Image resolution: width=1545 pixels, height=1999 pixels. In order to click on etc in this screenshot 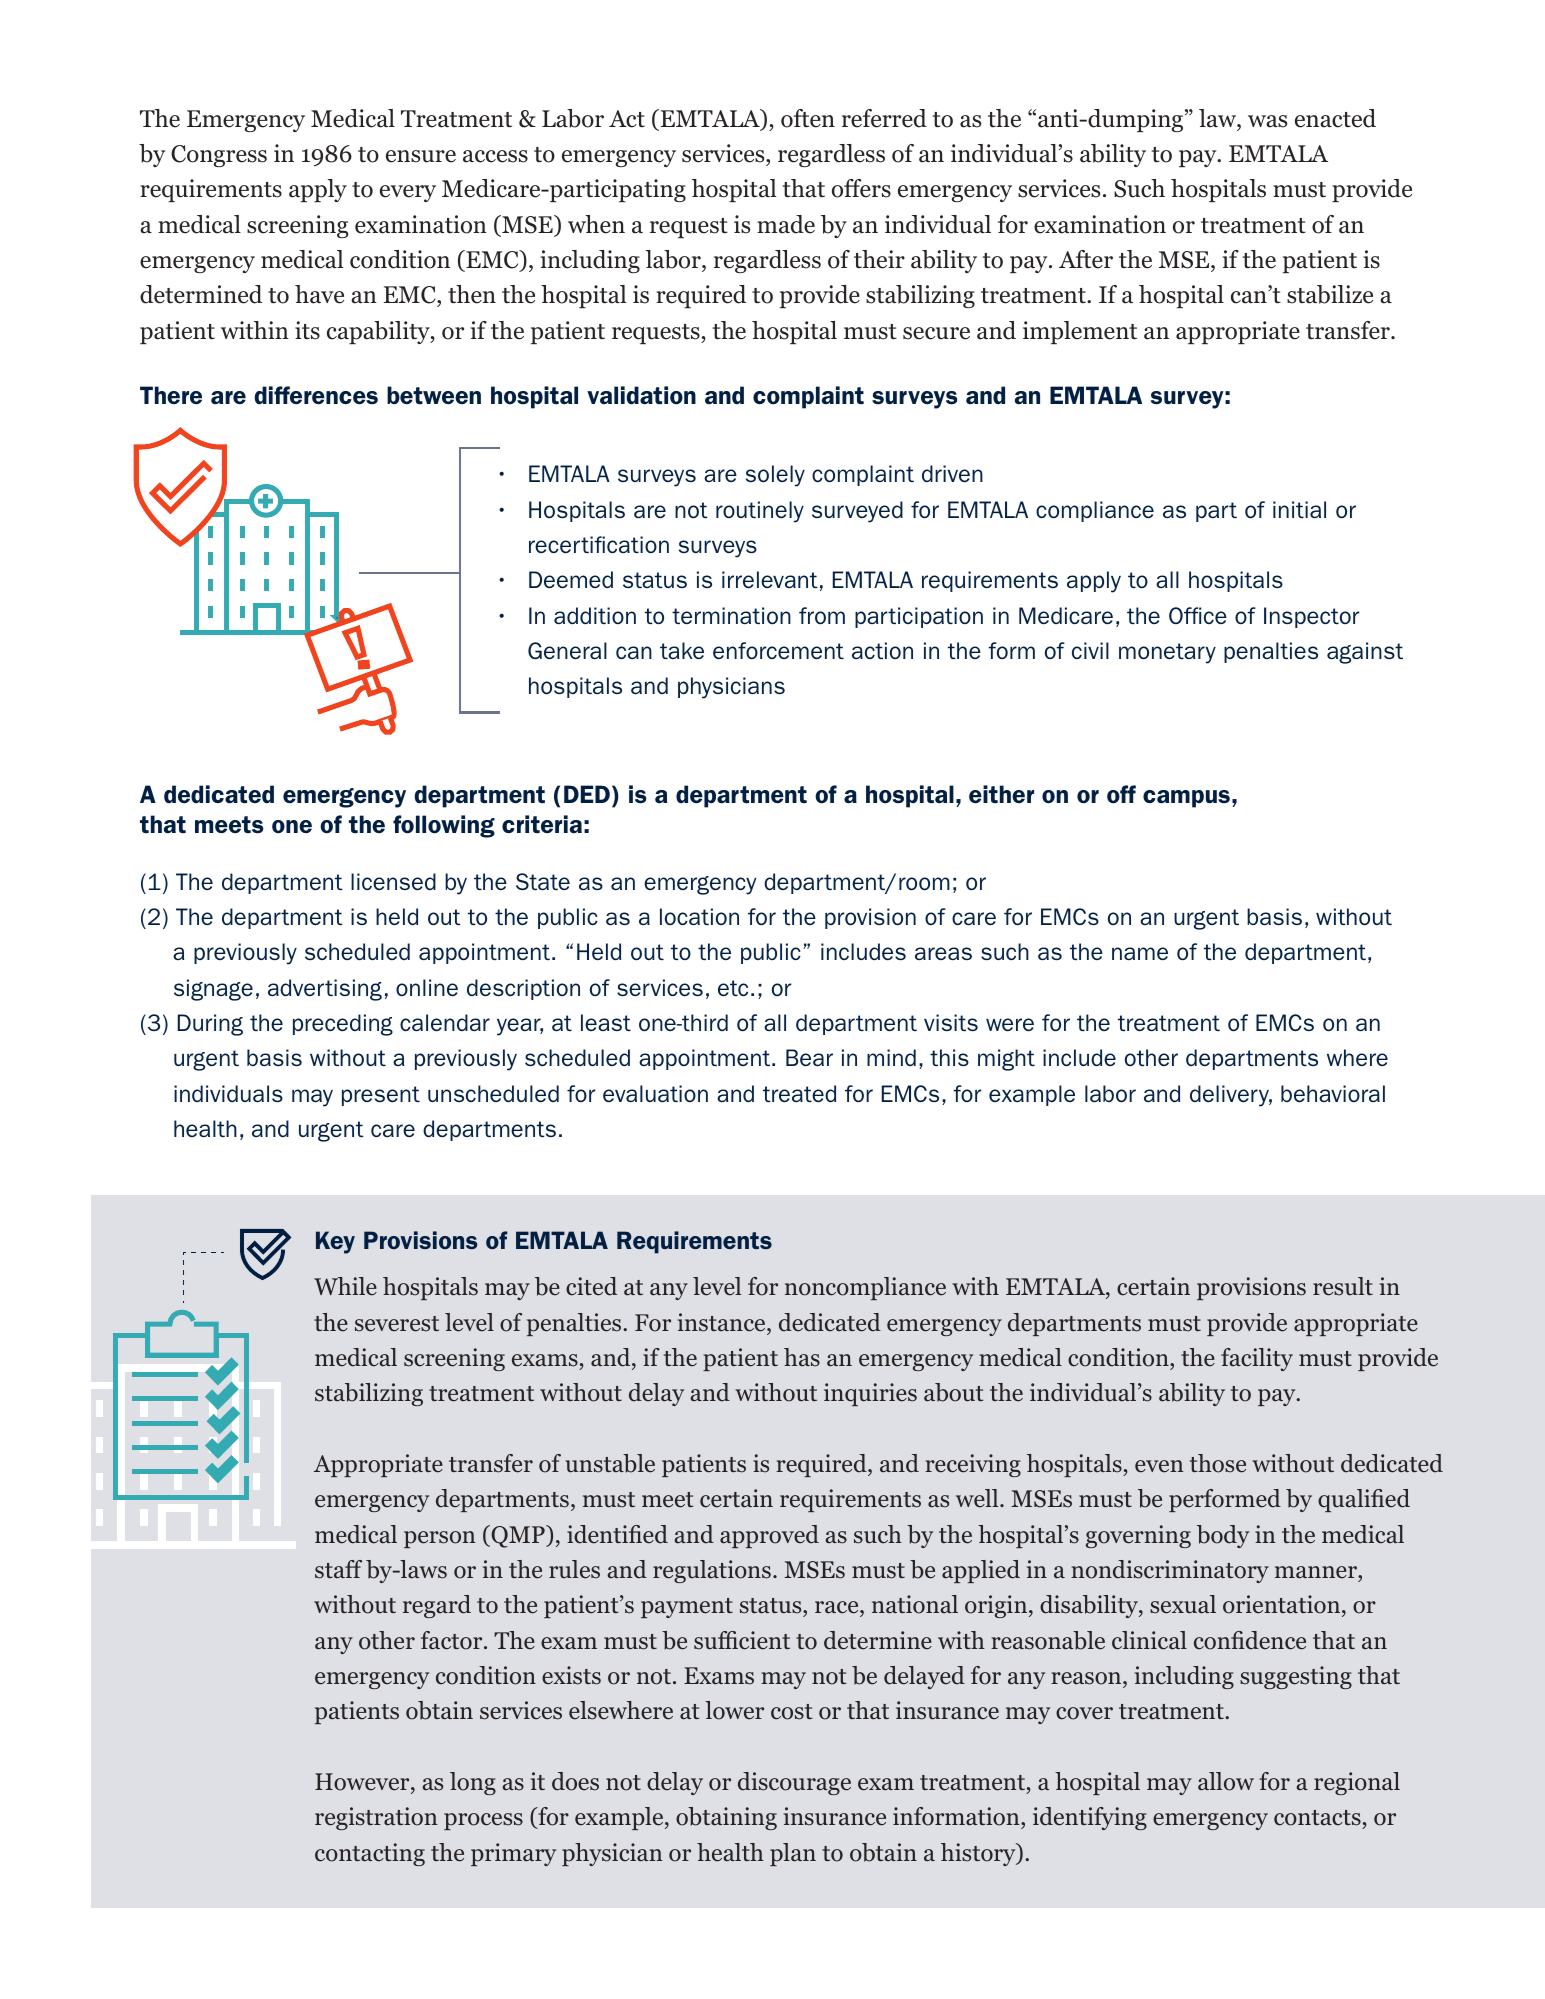, I will do `click(733, 988)`.
